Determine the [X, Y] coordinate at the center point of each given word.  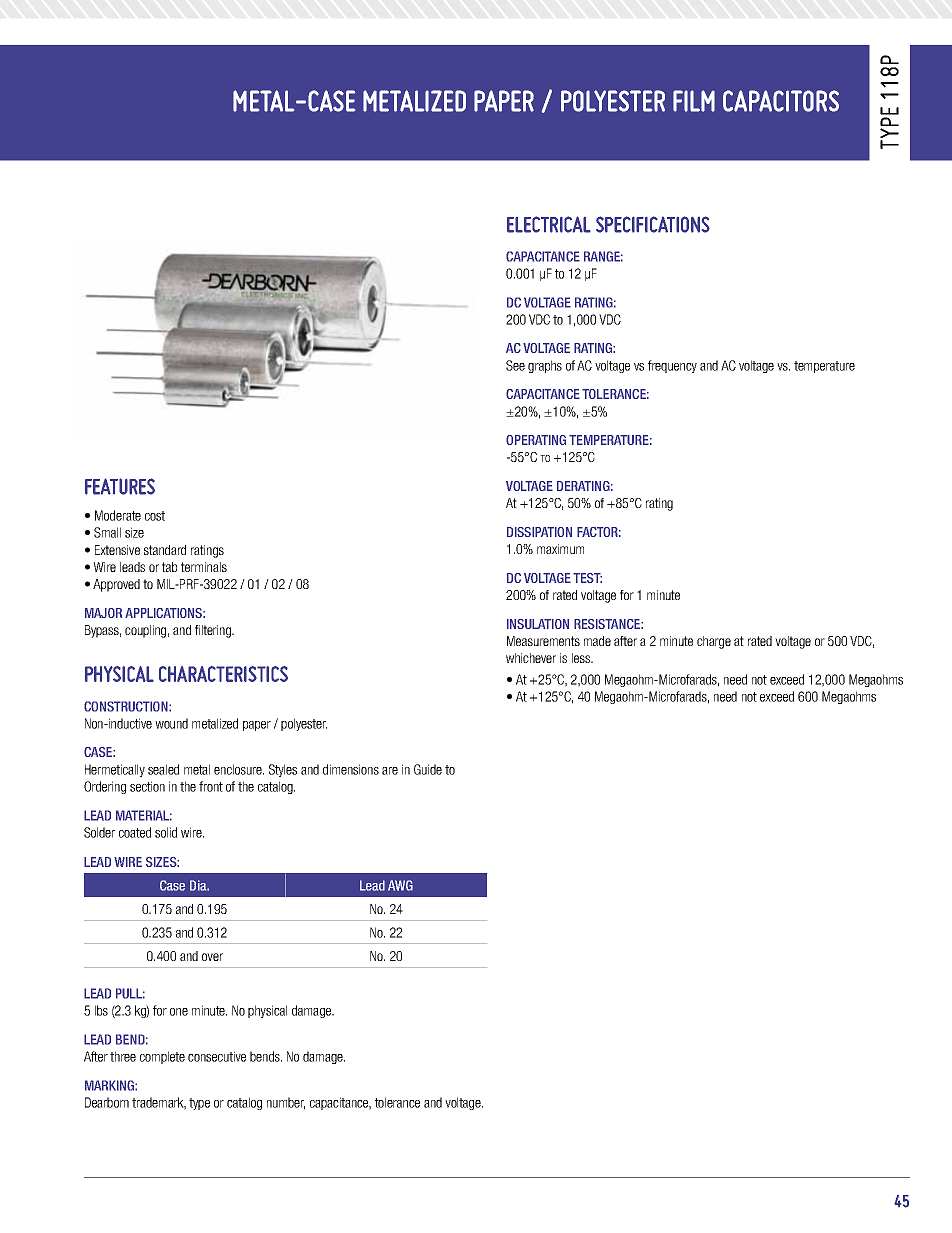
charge [714, 642]
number [286, 1103]
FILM [694, 101]
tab [169, 567]
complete [162, 1057]
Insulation [538, 624]
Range [603, 256]
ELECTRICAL [549, 224]
